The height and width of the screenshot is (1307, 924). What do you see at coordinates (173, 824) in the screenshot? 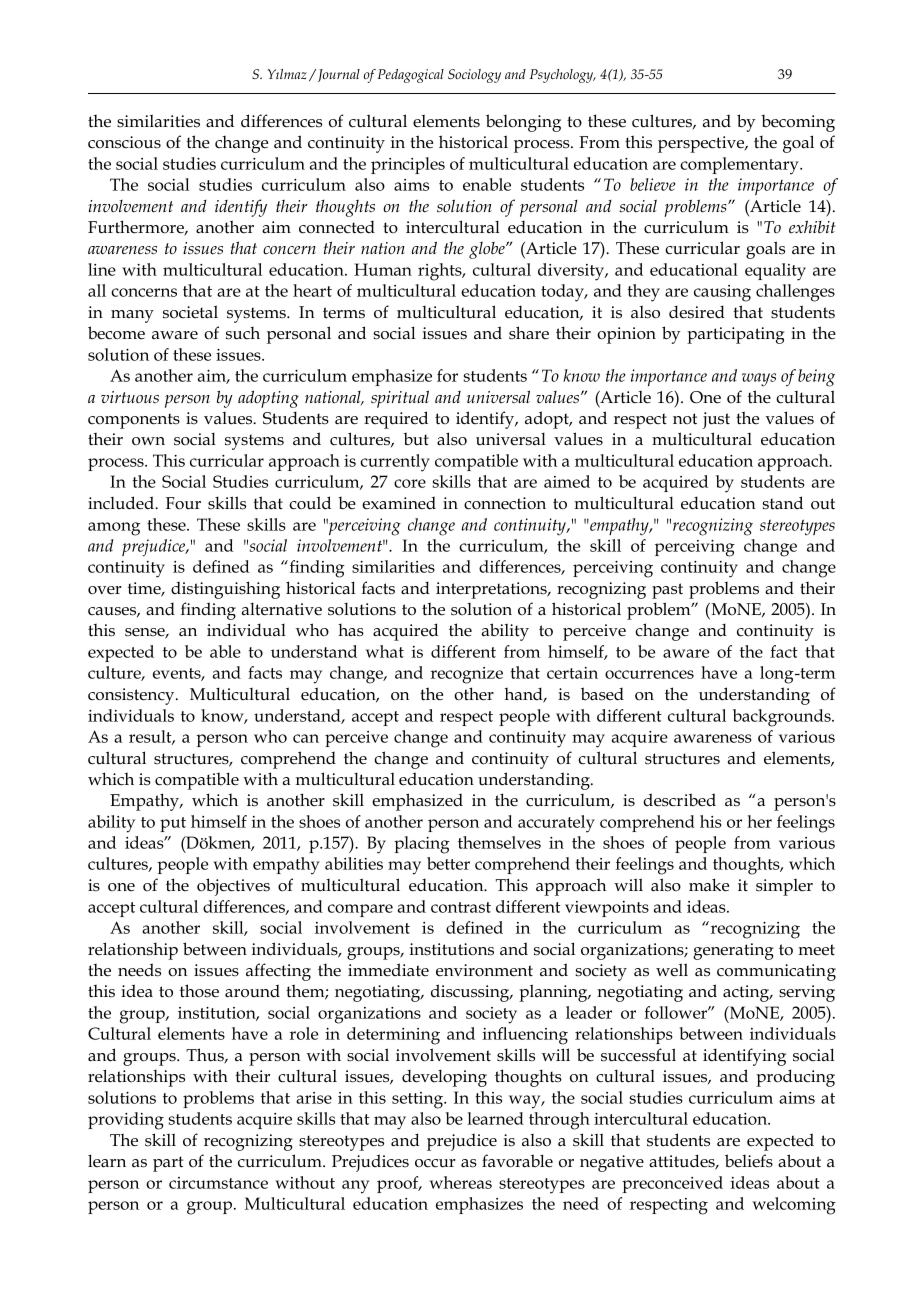
I see `put` at bounding box center [173, 824].
